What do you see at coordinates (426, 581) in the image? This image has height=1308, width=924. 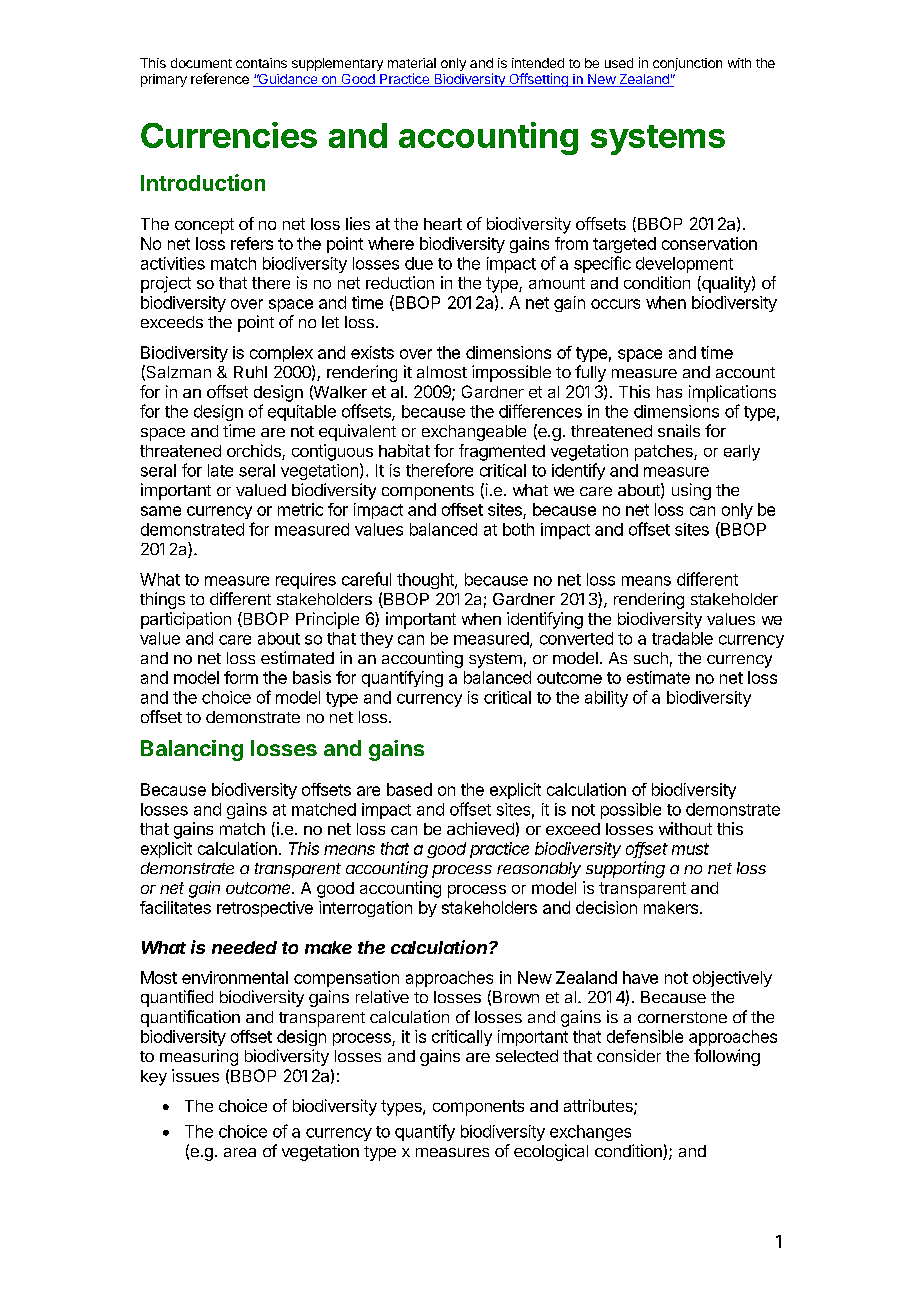 I see `thought` at bounding box center [426, 581].
